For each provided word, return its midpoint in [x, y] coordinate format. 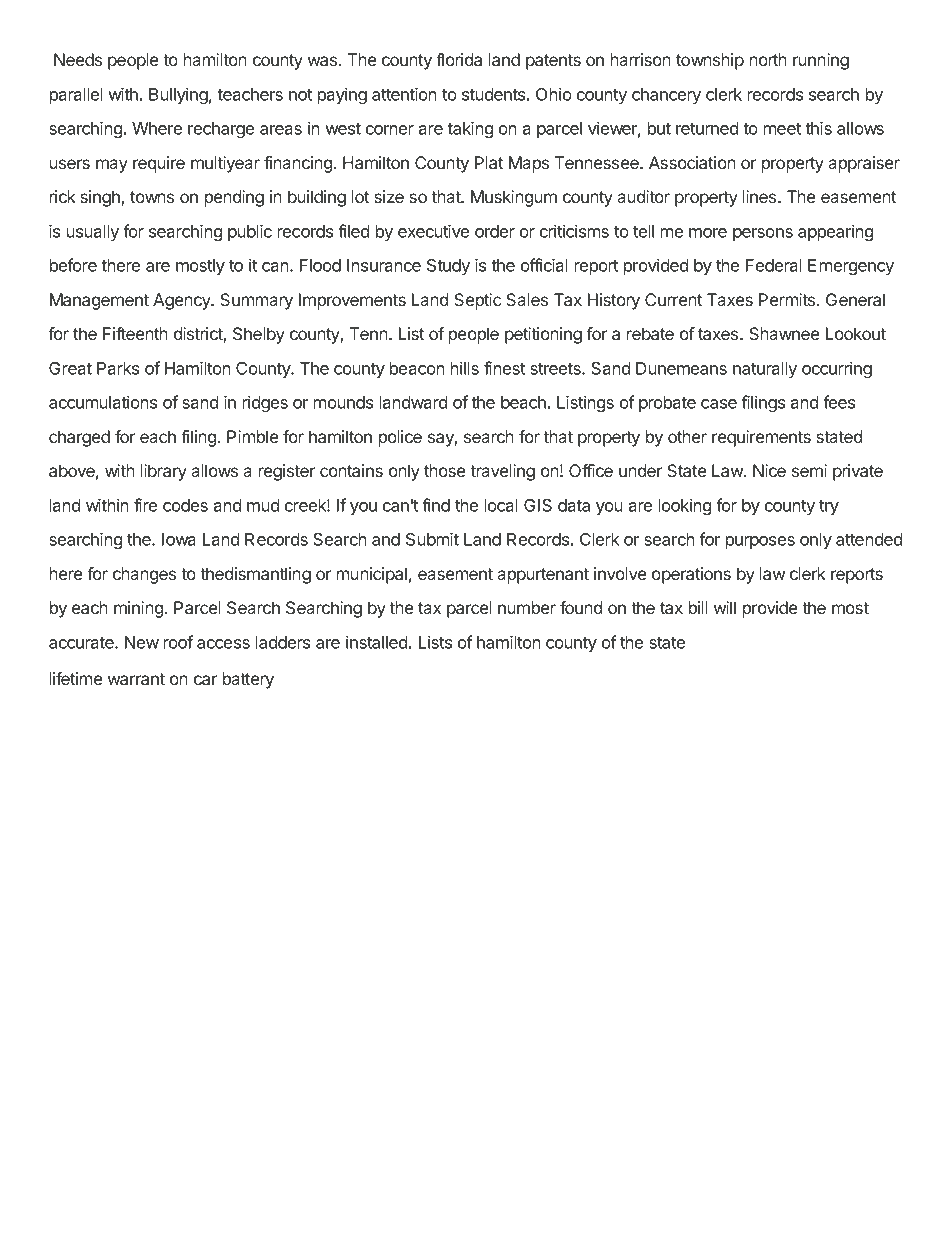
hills [465, 368]
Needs [78, 59]
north [768, 59]
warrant [136, 679]
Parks [118, 368]
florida [459, 59]
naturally [765, 370]
